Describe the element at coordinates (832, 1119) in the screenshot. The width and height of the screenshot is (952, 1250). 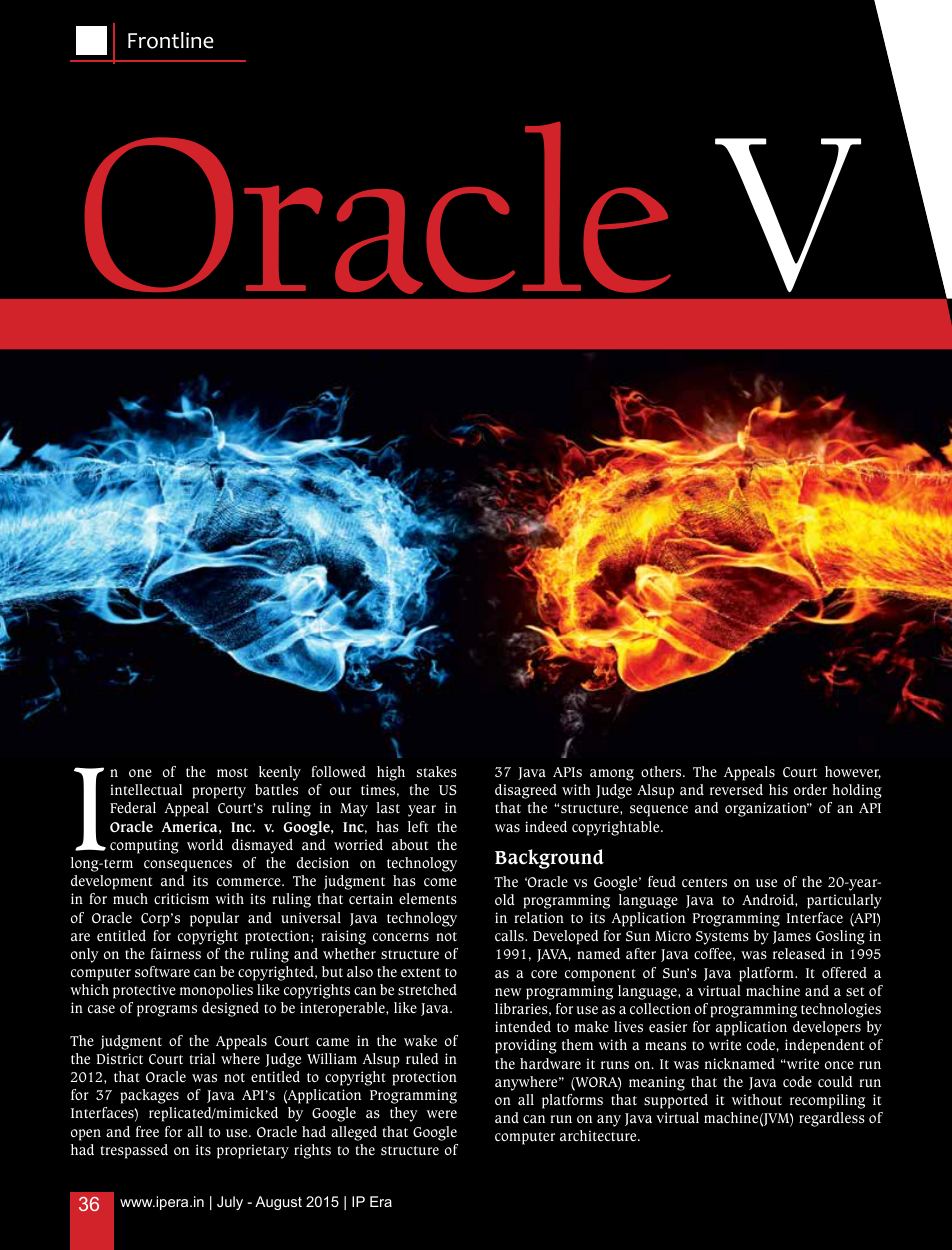
I see `regardless` at that location.
